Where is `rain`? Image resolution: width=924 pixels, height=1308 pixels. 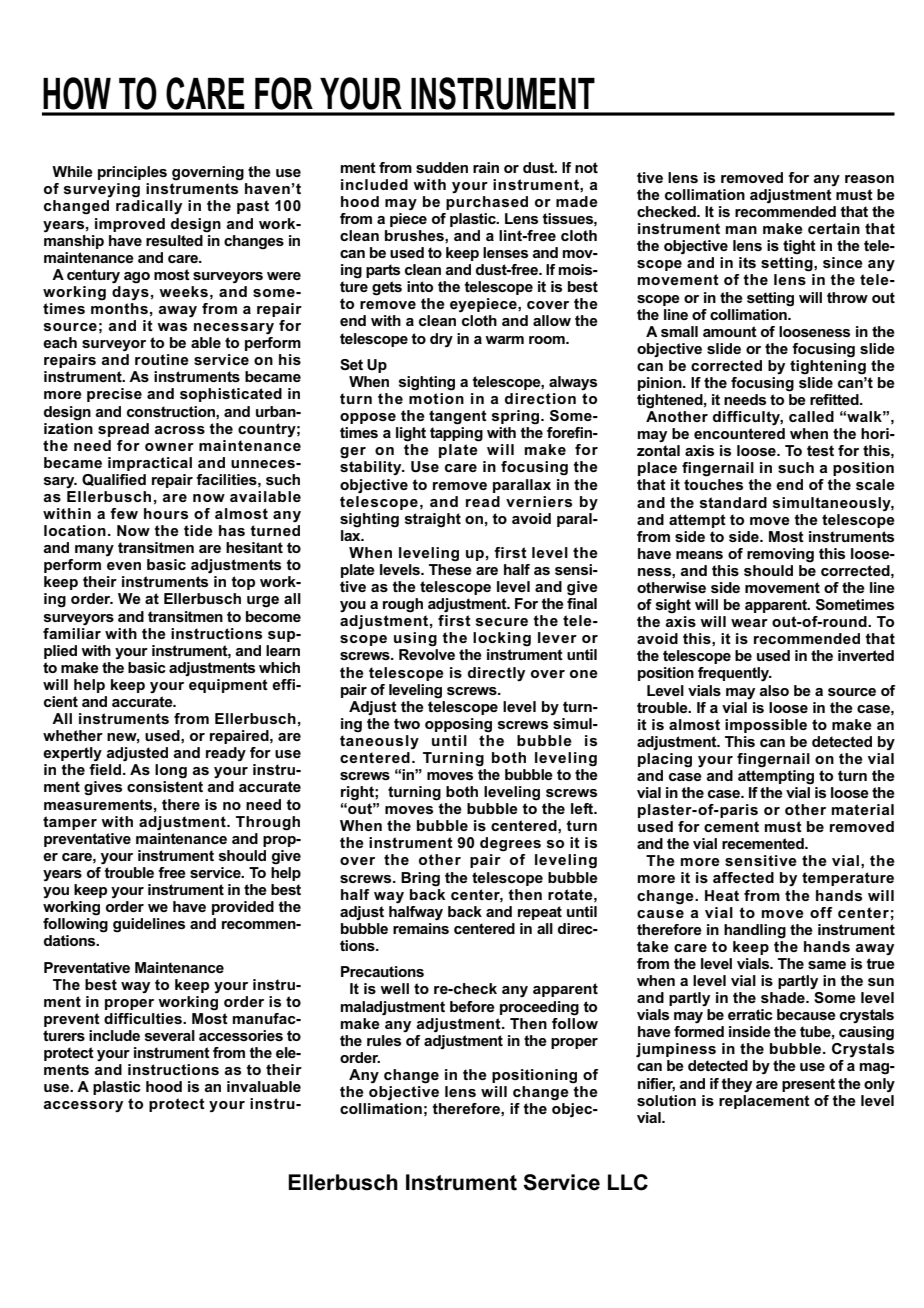
rain is located at coordinates (486, 167).
